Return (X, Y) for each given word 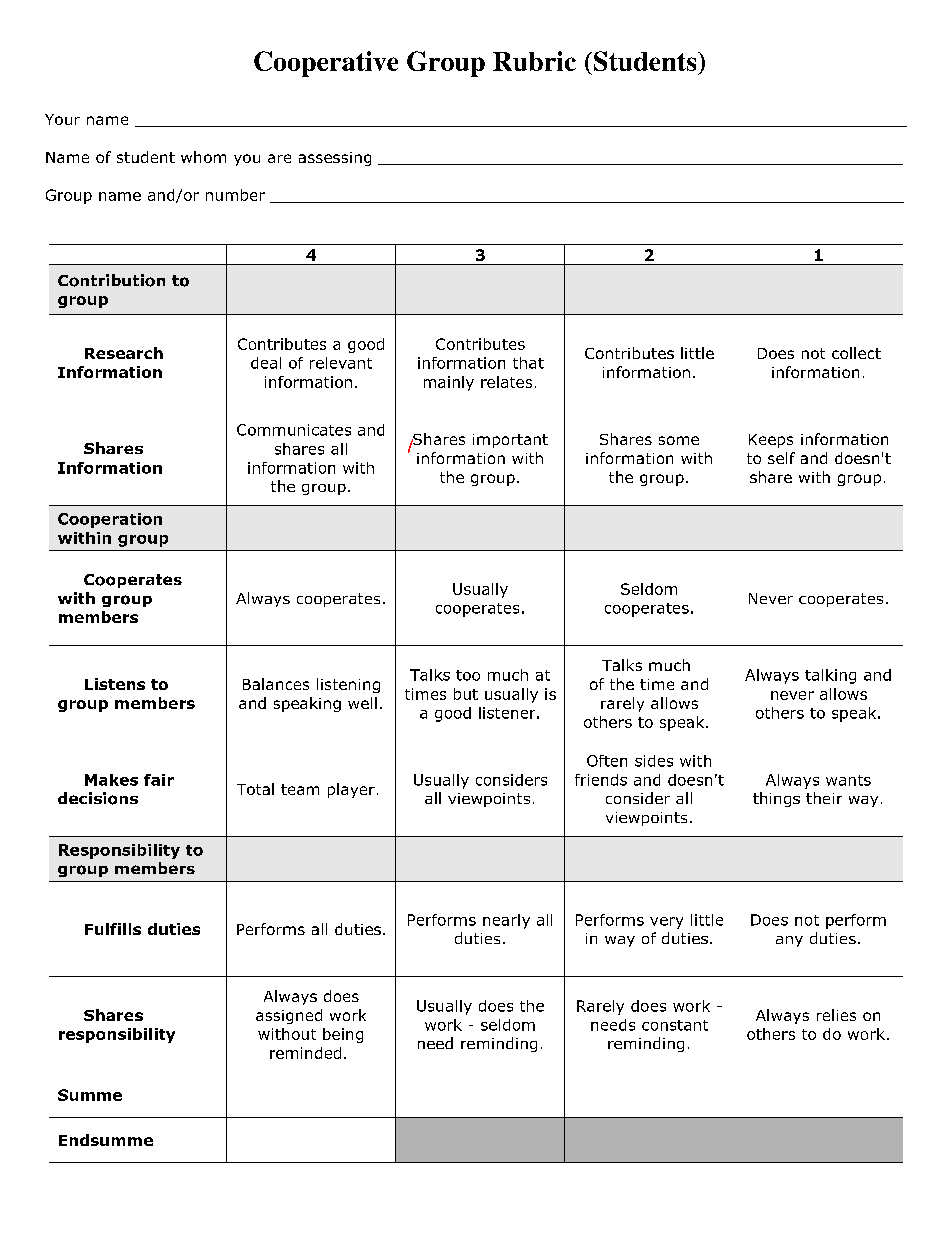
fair (159, 780)
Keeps (771, 441)
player (351, 790)
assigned (289, 1016)
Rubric (534, 61)
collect (856, 353)
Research (124, 353)
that (528, 363)
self (781, 458)
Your (62, 119)
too (468, 675)
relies (836, 1015)
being (343, 1035)
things (776, 799)
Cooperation (110, 520)
